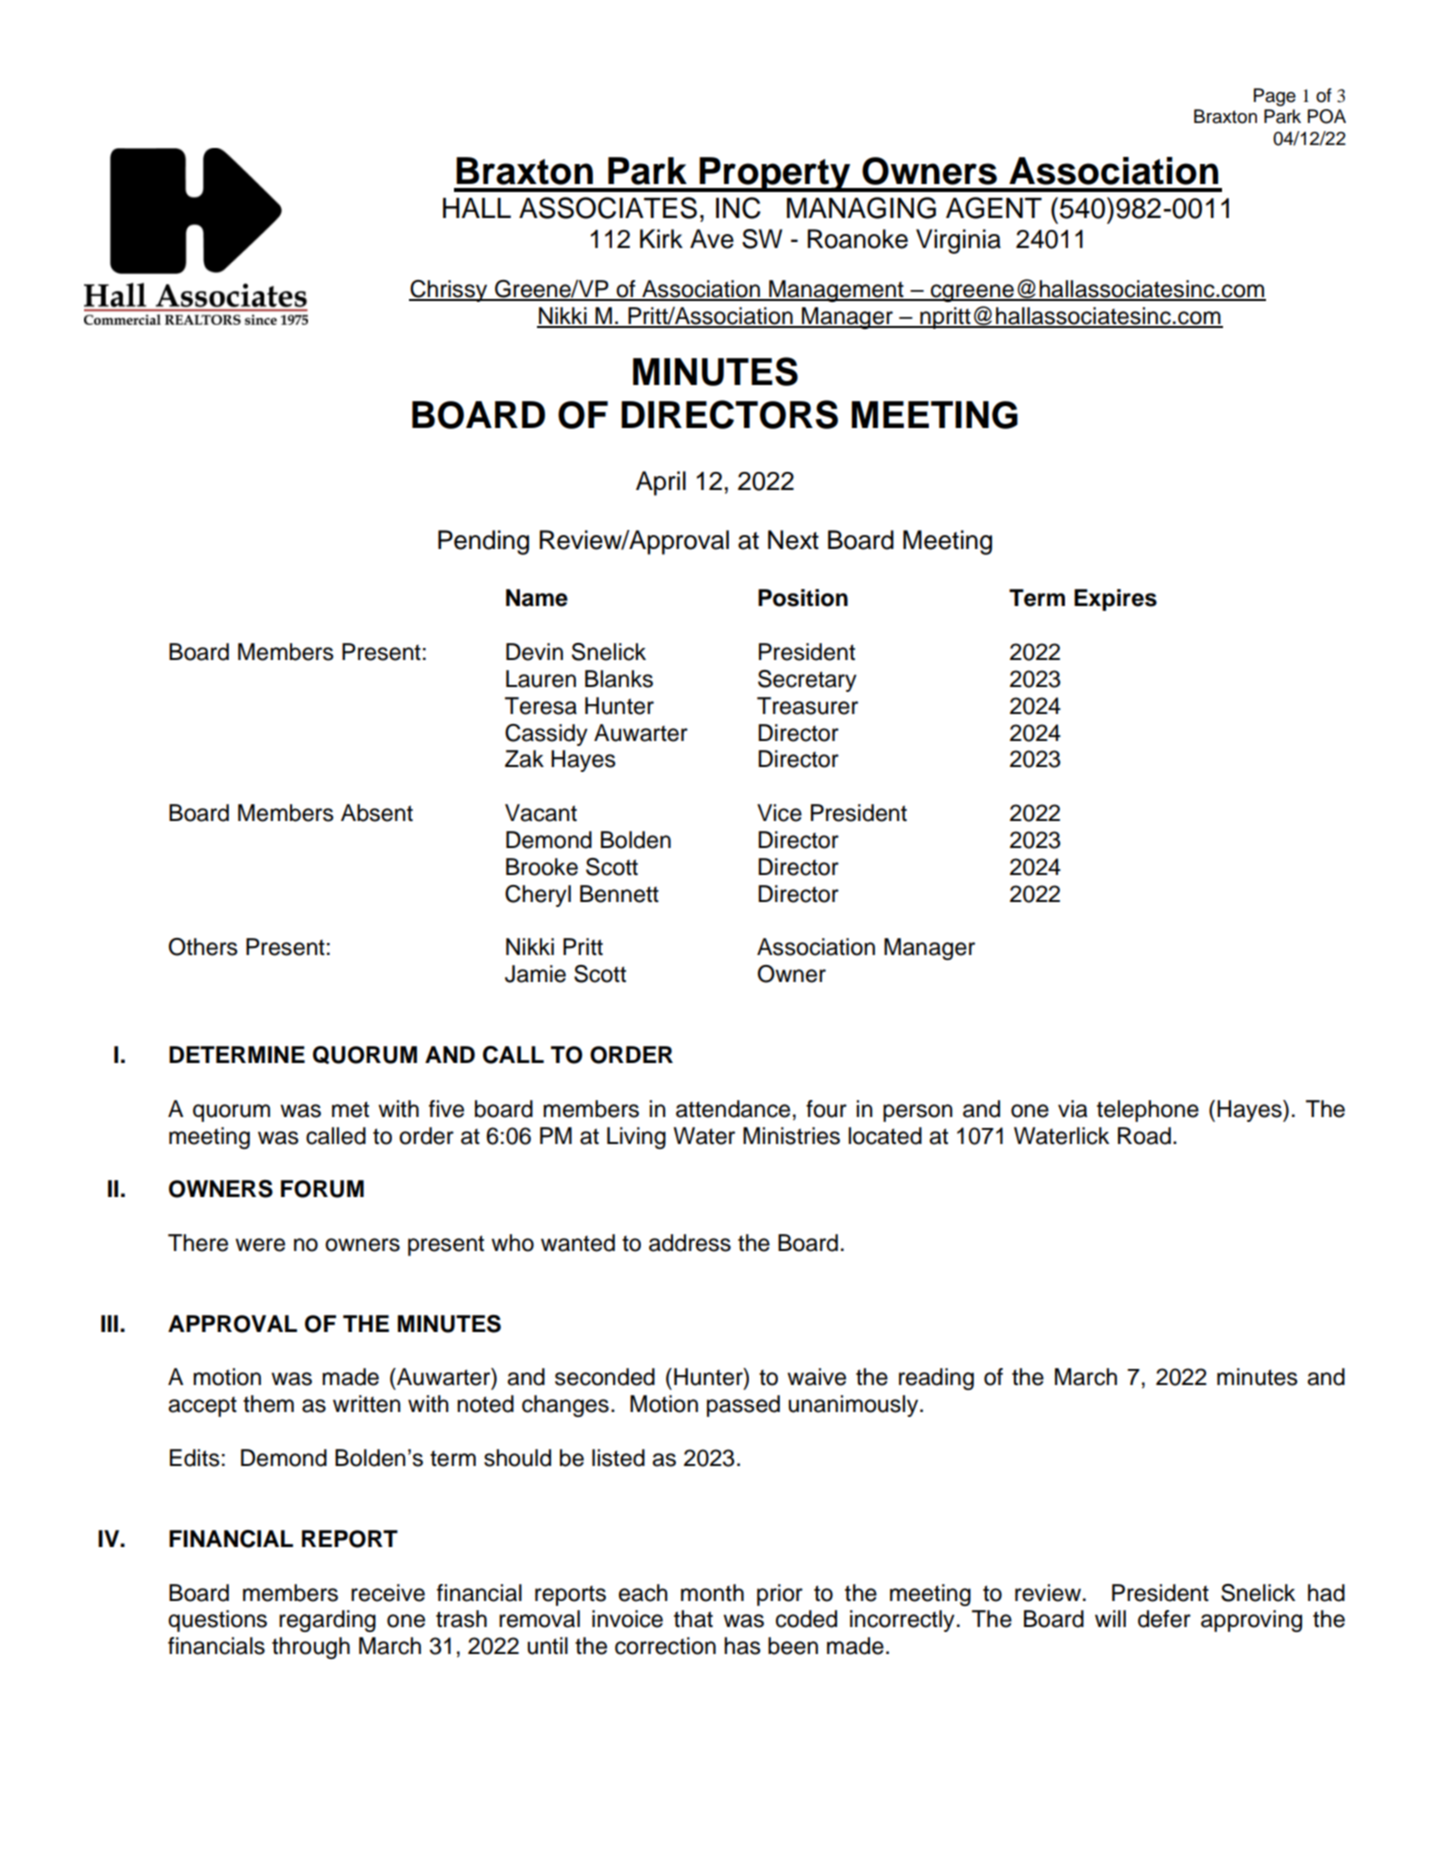 Image resolution: width=1430 pixels, height=1851 pixels. What do you see at coordinates (619, 894) in the image?
I see `Bennett` at bounding box center [619, 894].
